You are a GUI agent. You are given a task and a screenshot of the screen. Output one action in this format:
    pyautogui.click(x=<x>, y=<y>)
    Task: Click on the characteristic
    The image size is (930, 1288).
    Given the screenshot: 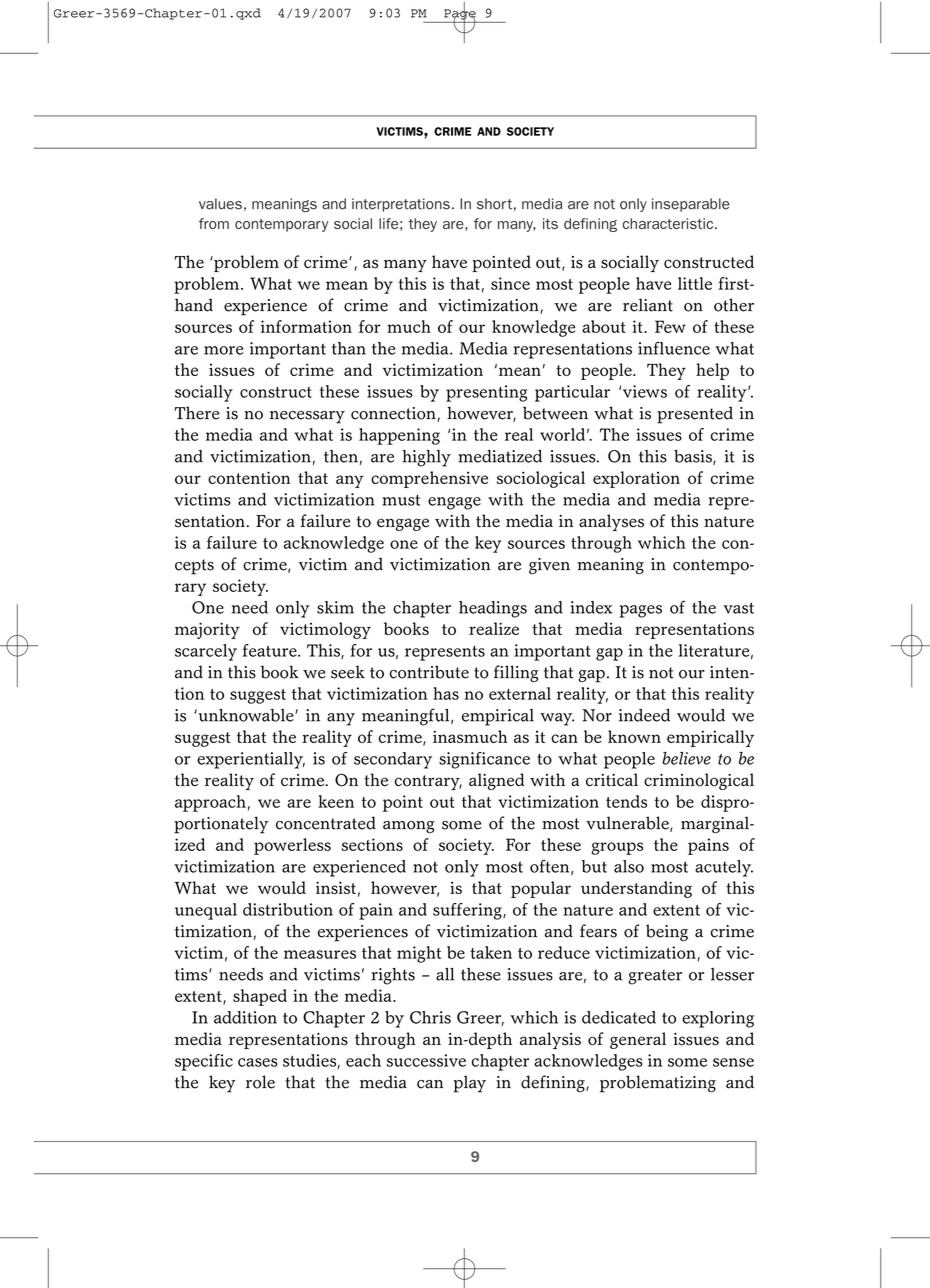 What is the action you would take?
    pyautogui.click(x=668, y=223)
